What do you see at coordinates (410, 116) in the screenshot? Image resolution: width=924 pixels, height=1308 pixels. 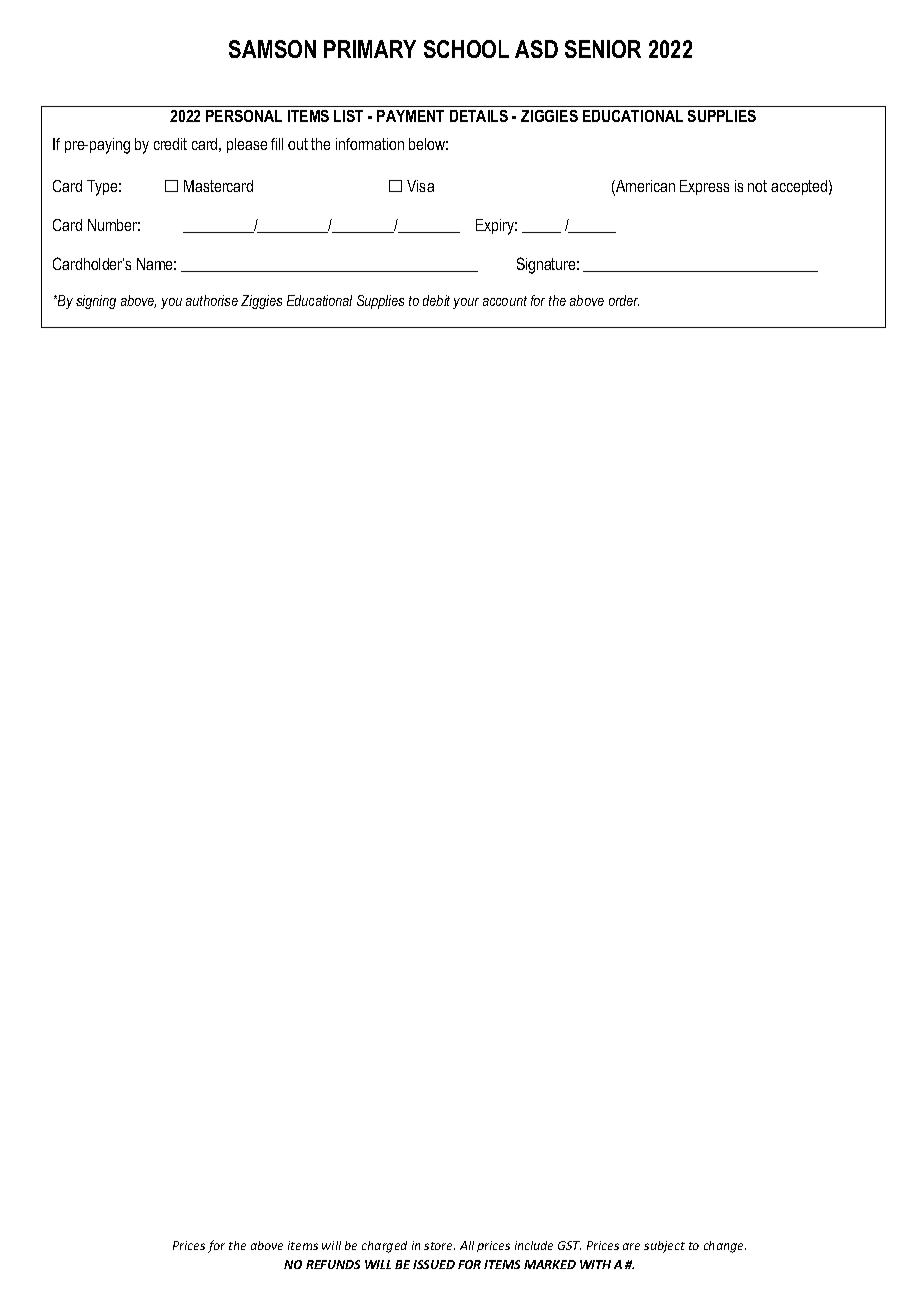 I see `PAYMENT` at bounding box center [410, 116].
